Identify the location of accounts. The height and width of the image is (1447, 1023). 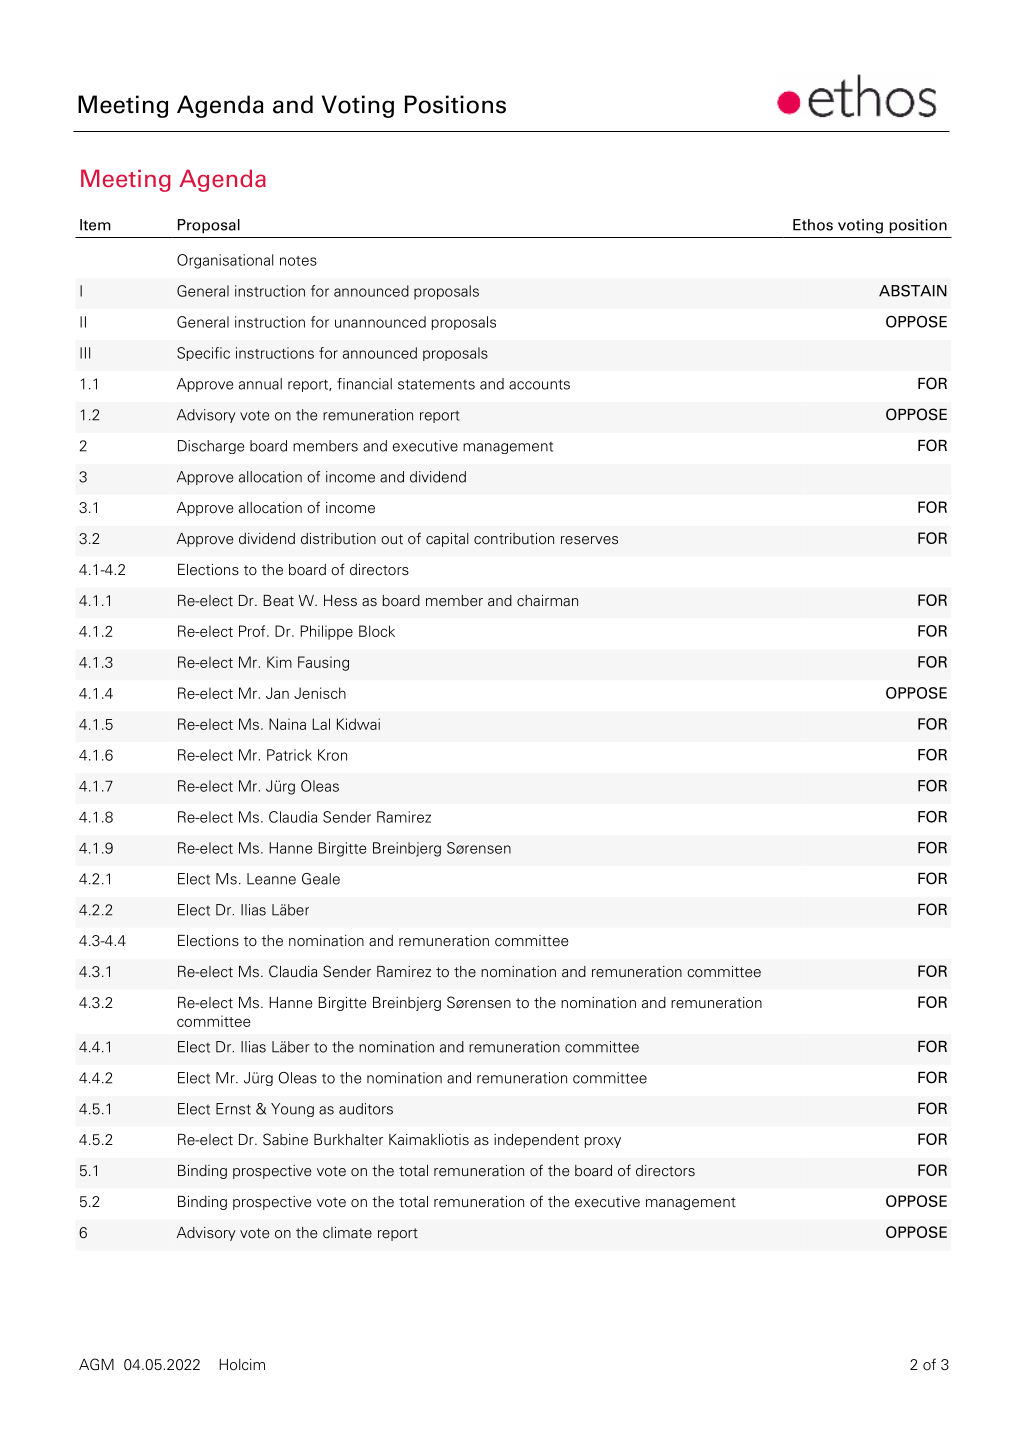
(539, 384).
